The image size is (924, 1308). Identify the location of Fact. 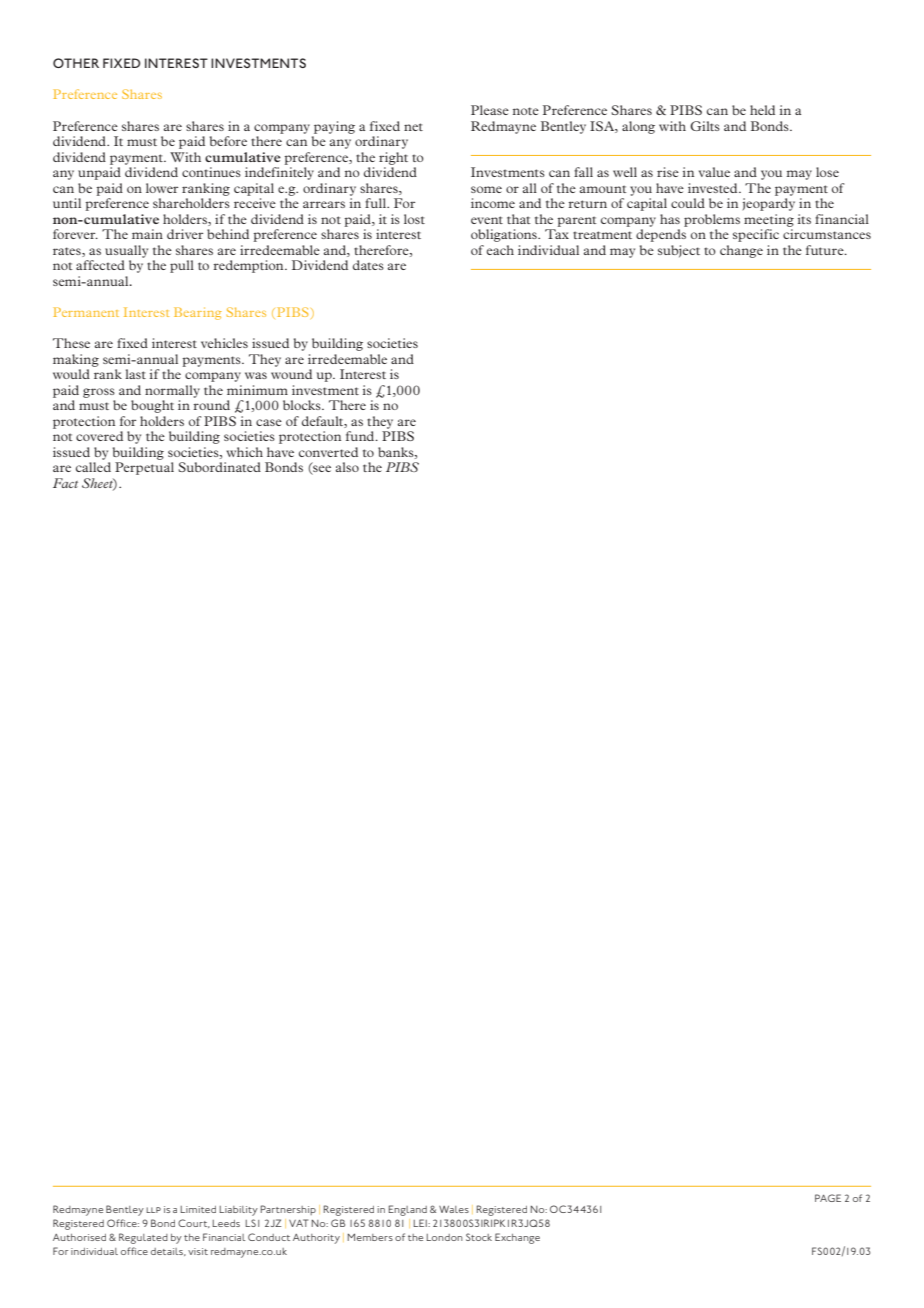
(65, 483).
